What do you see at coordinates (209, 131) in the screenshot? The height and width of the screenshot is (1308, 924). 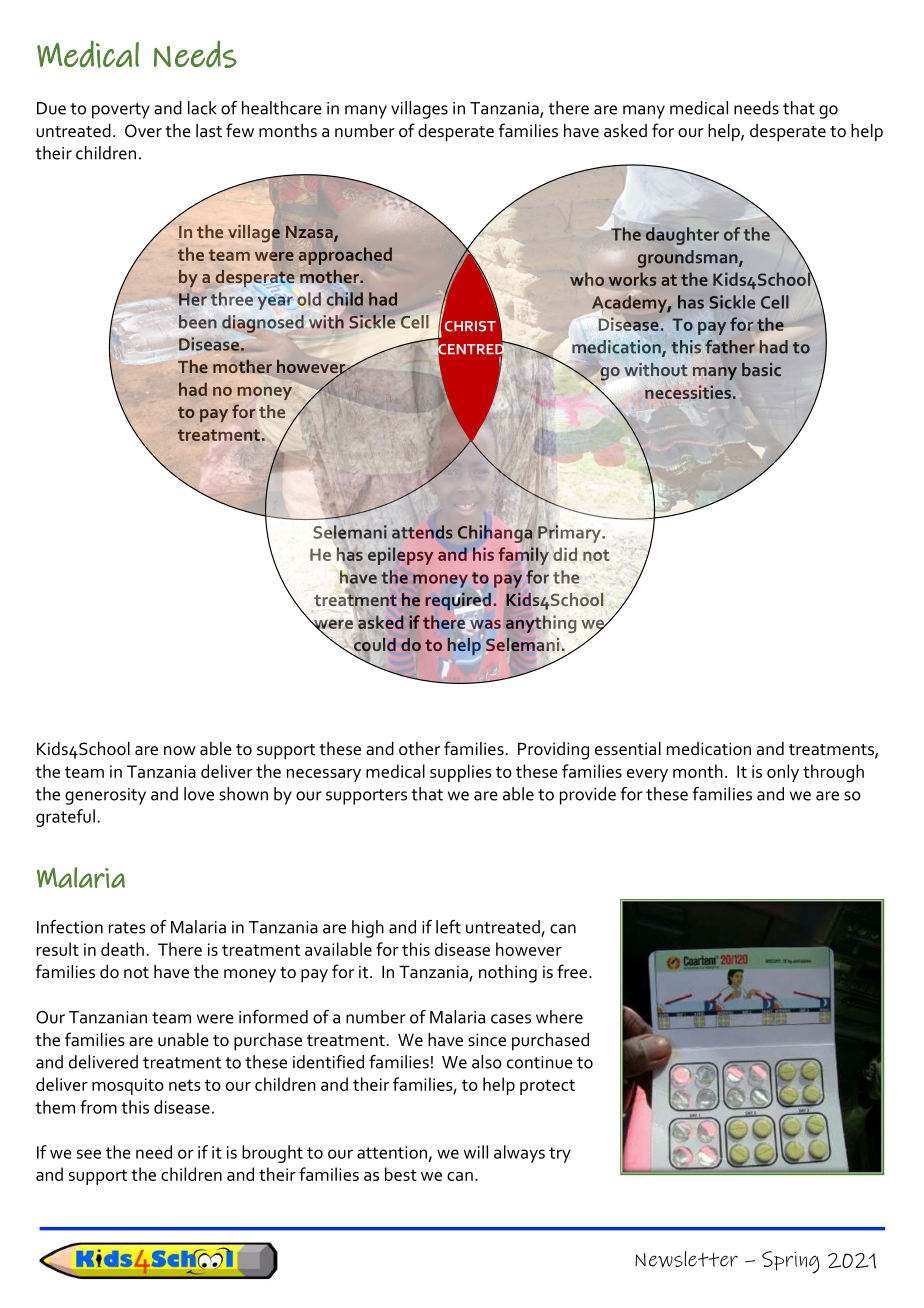 I see `last` at bounding box center [209, 131].
